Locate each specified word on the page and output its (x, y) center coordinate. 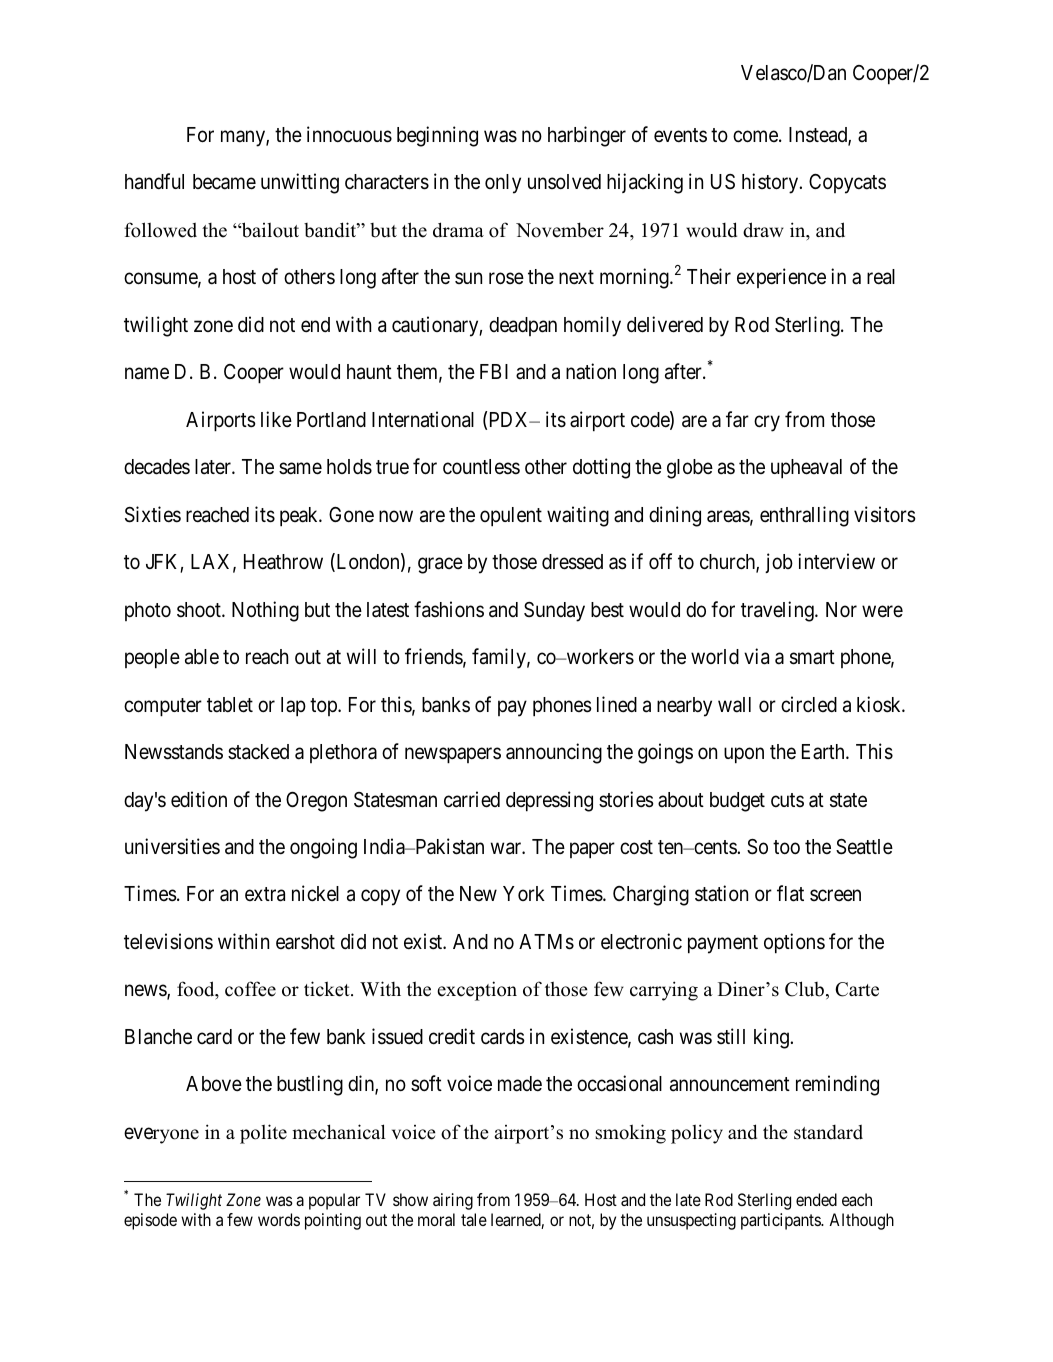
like (276, 419)
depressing (549, 801)
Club (806, 990)
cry (767, 423)
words (279, 1219)
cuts (787, 800)
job (779, 563)
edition (199, 799)
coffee (250, 989)
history (771, 183)
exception (477, 991)
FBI (494, 371)
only (503, 184)
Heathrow (283, 562)
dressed (572, 562)
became (224, 182)
